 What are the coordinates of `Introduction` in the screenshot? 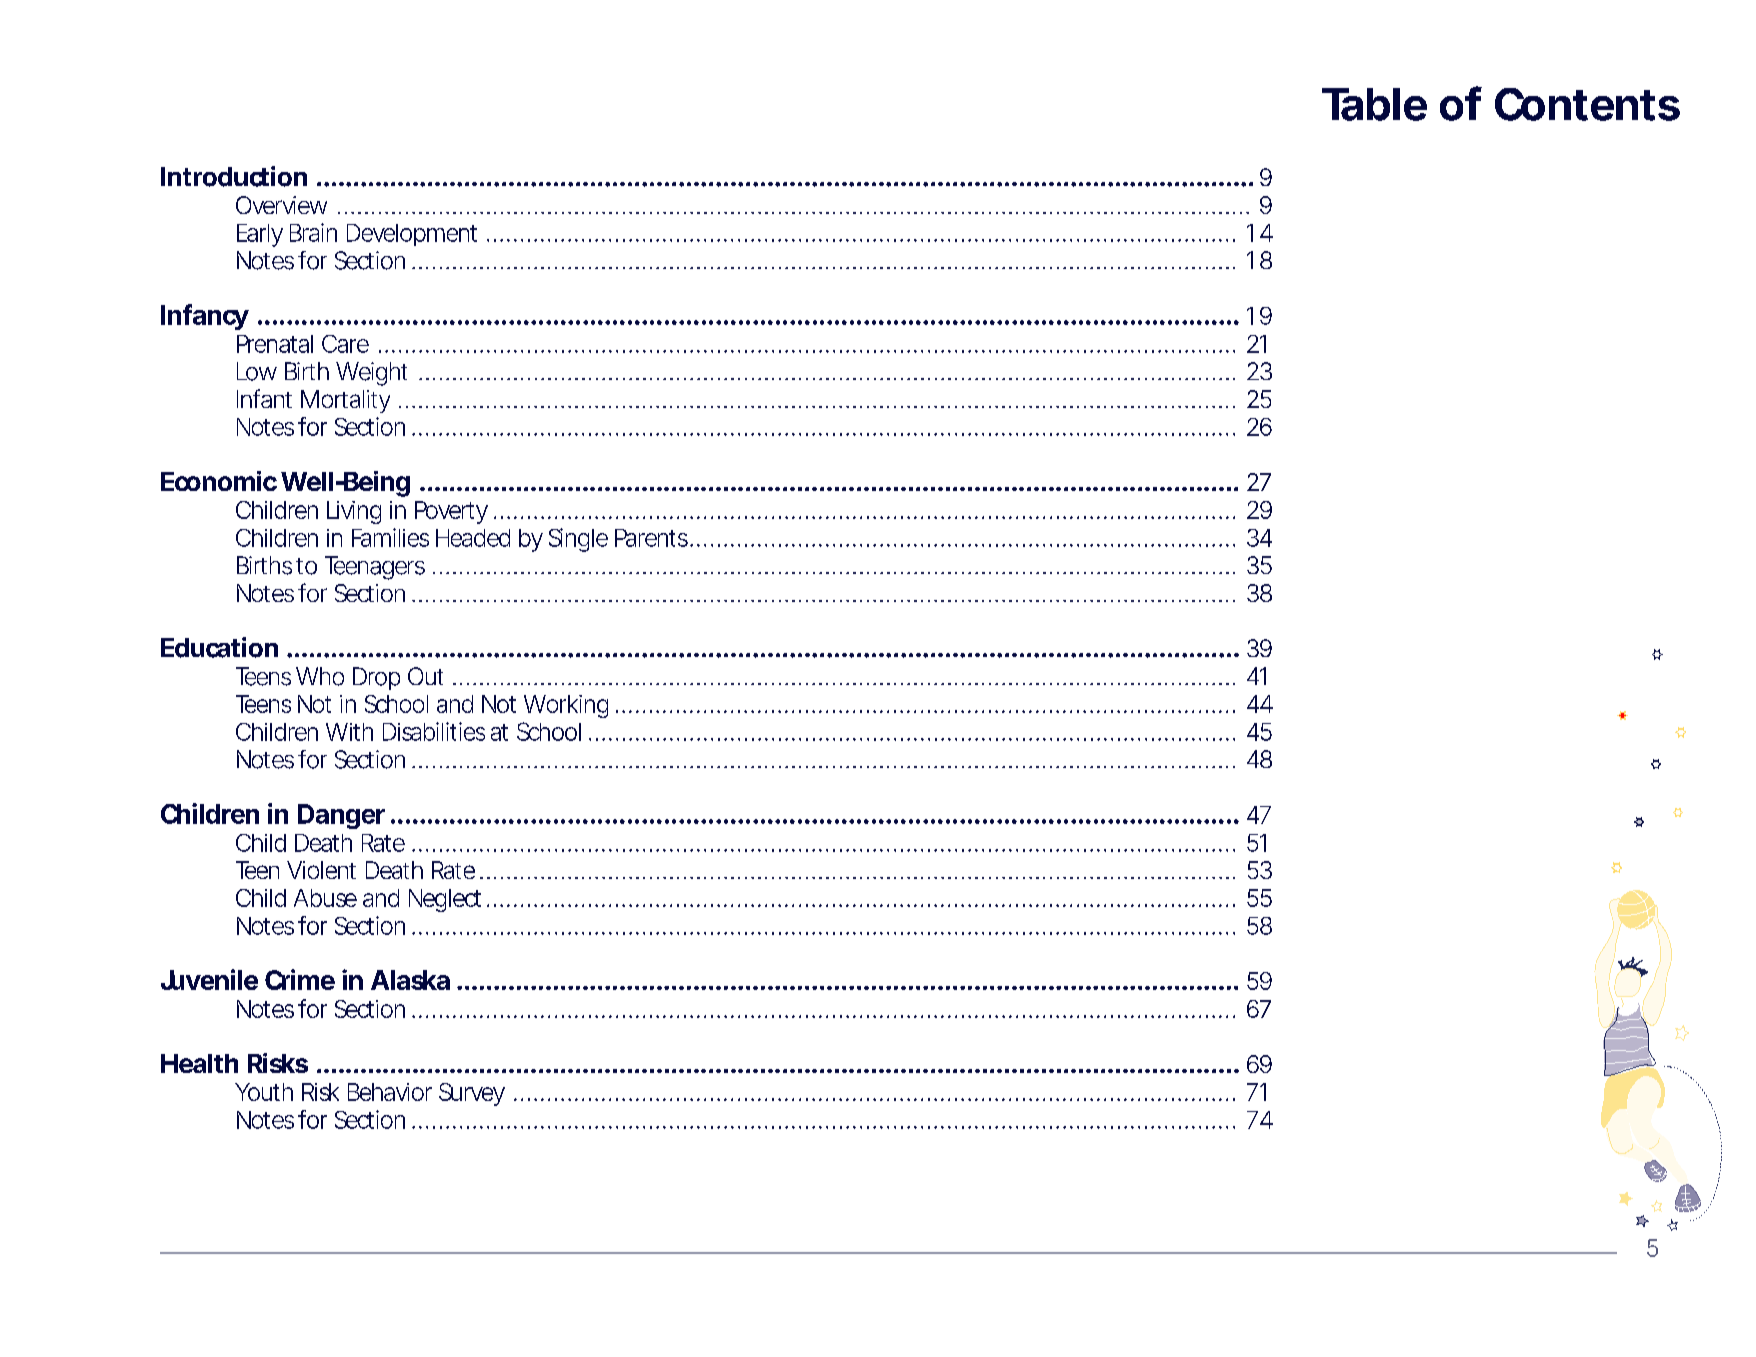 It's located at (234, 176).
